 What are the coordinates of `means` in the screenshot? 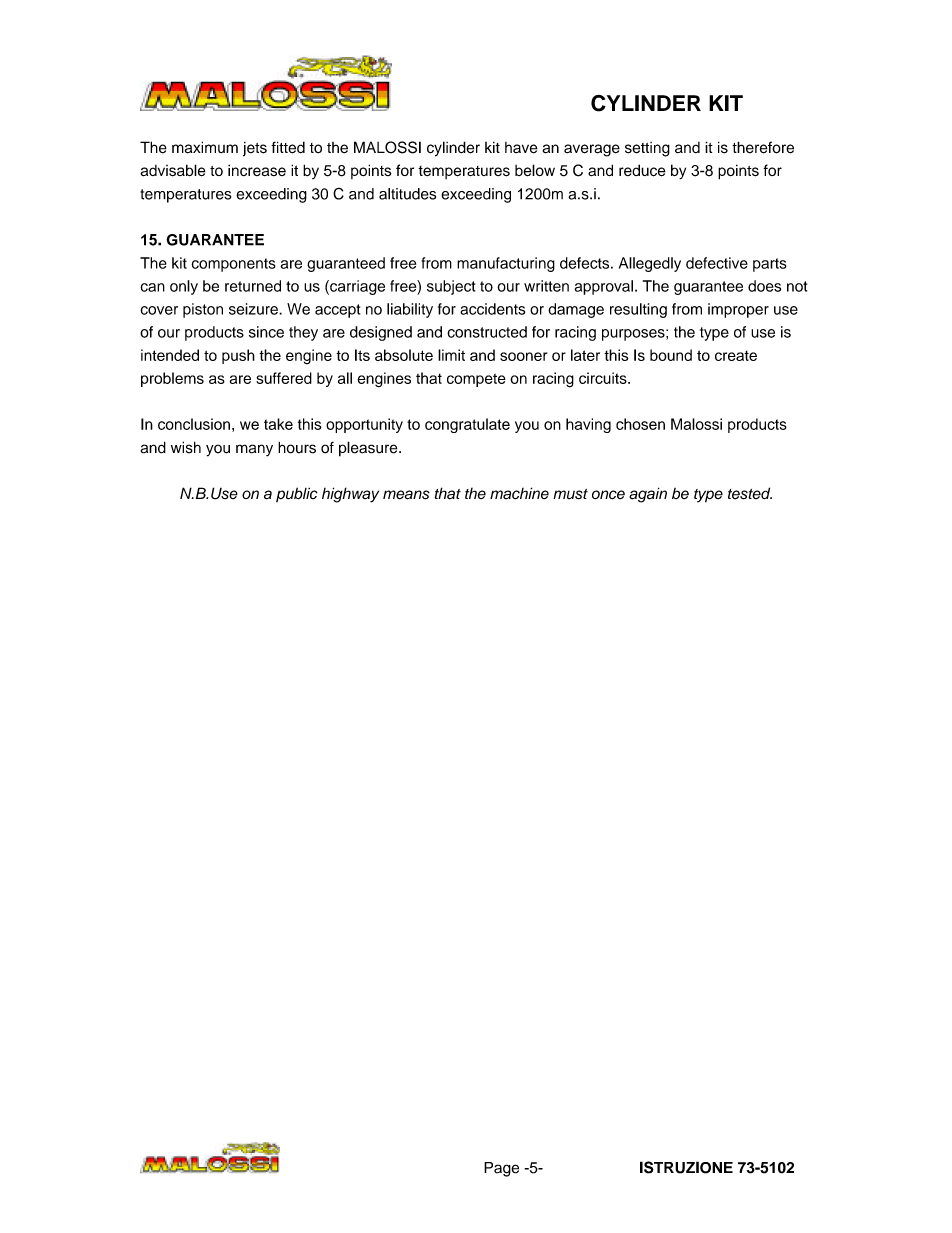 It's located at (406, 495).
